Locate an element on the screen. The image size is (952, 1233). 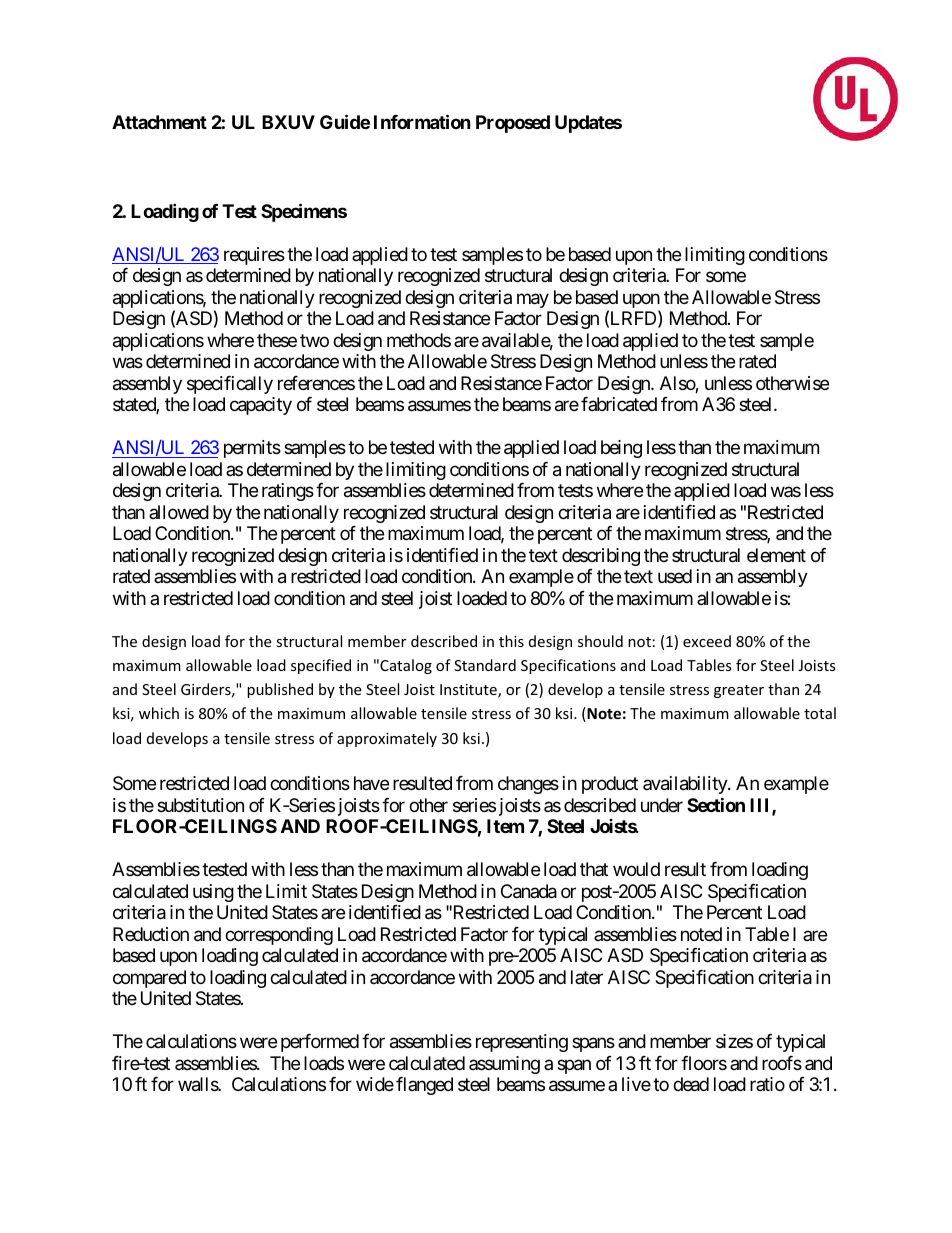
performed is located at coordinates (320, 1043).
